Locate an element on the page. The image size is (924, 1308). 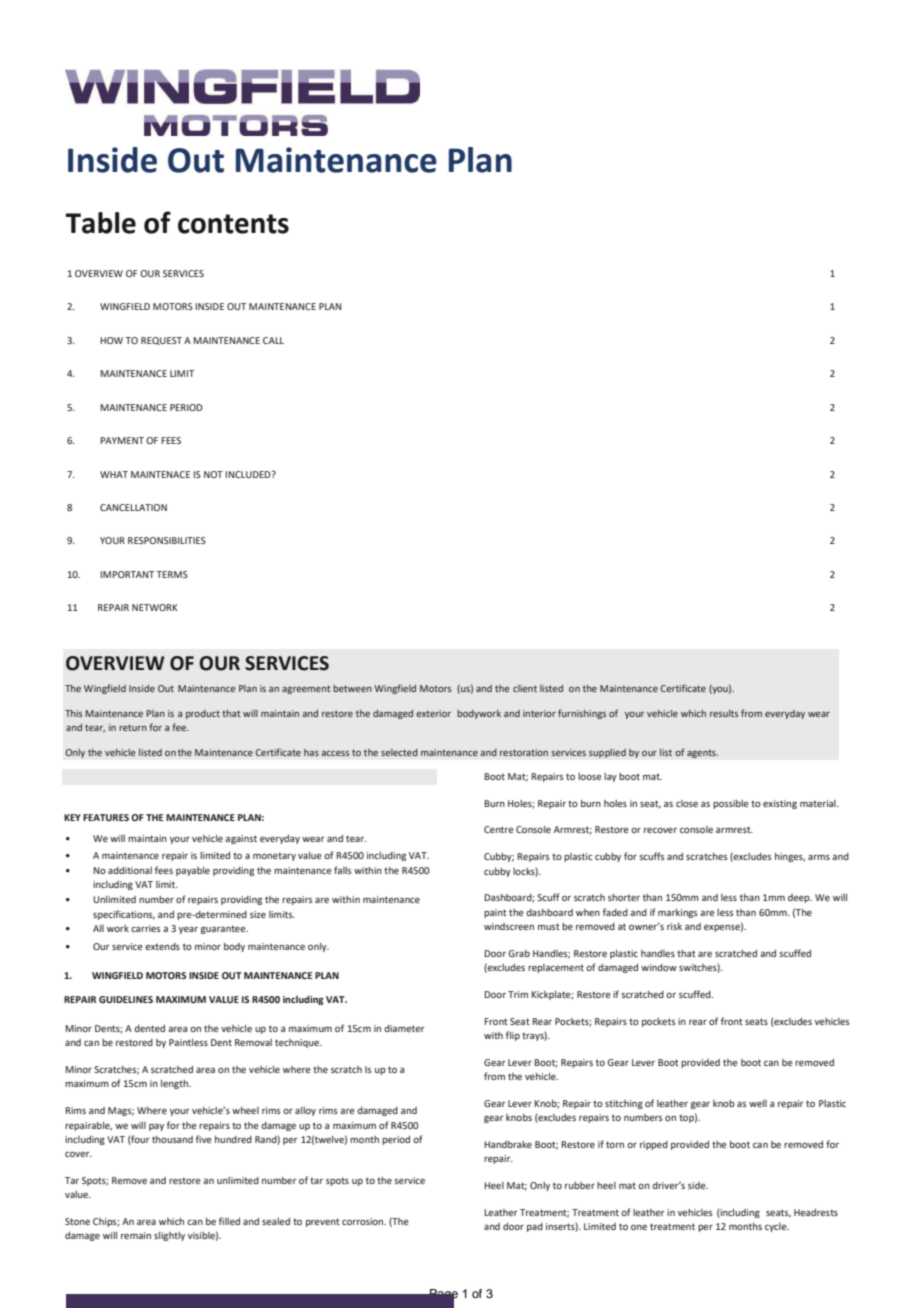
results is located at coordinates (724, 713).
